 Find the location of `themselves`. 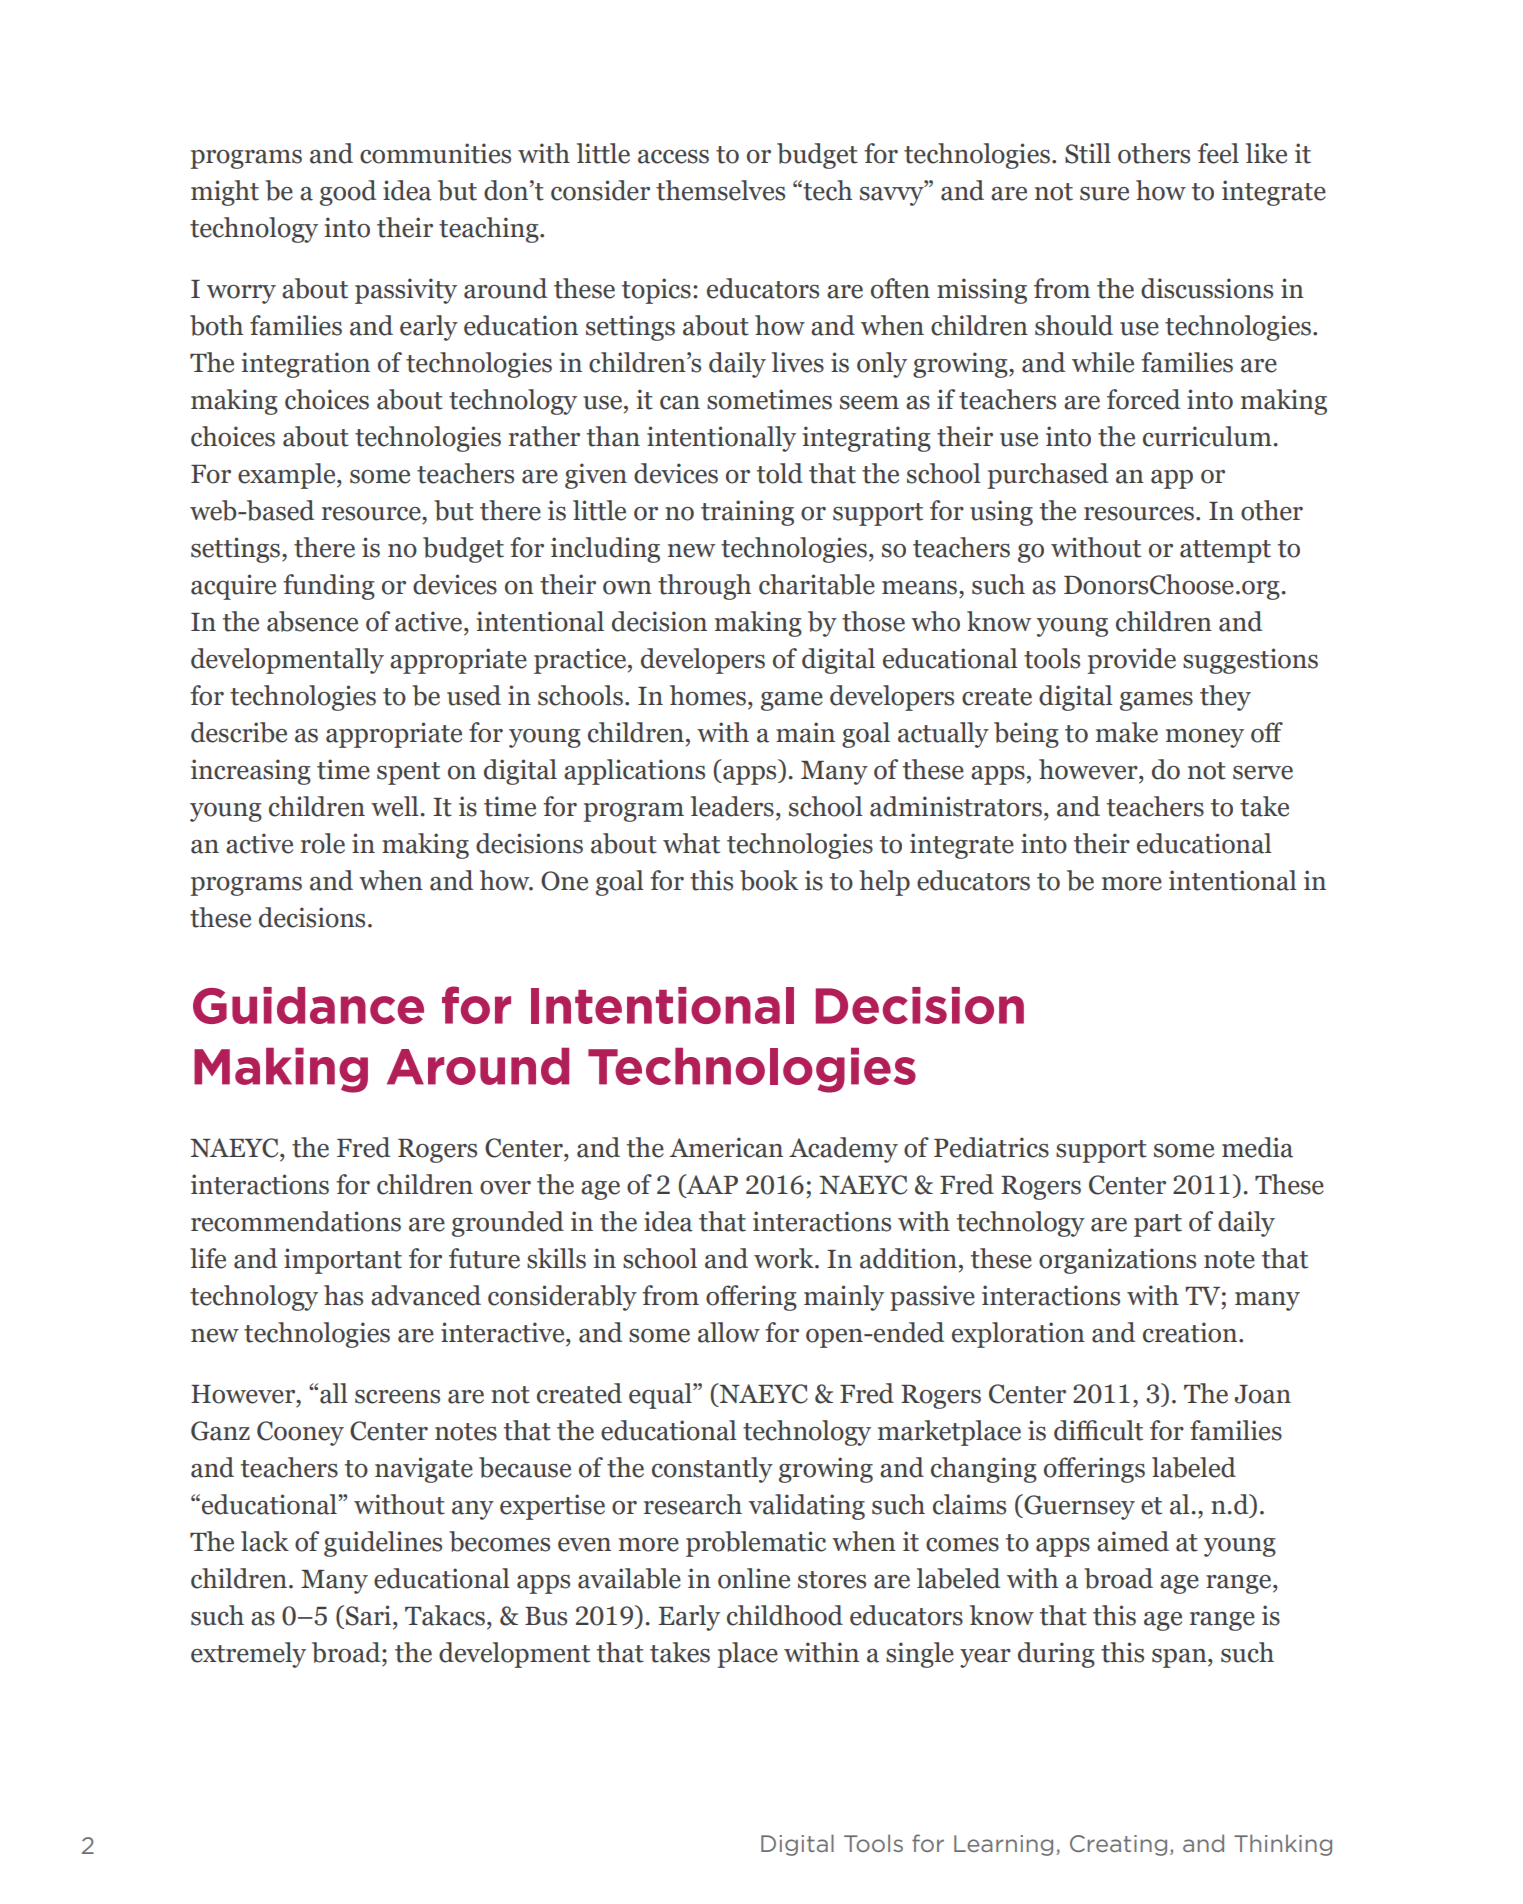

themselves is located at coordinates (720, 190).
